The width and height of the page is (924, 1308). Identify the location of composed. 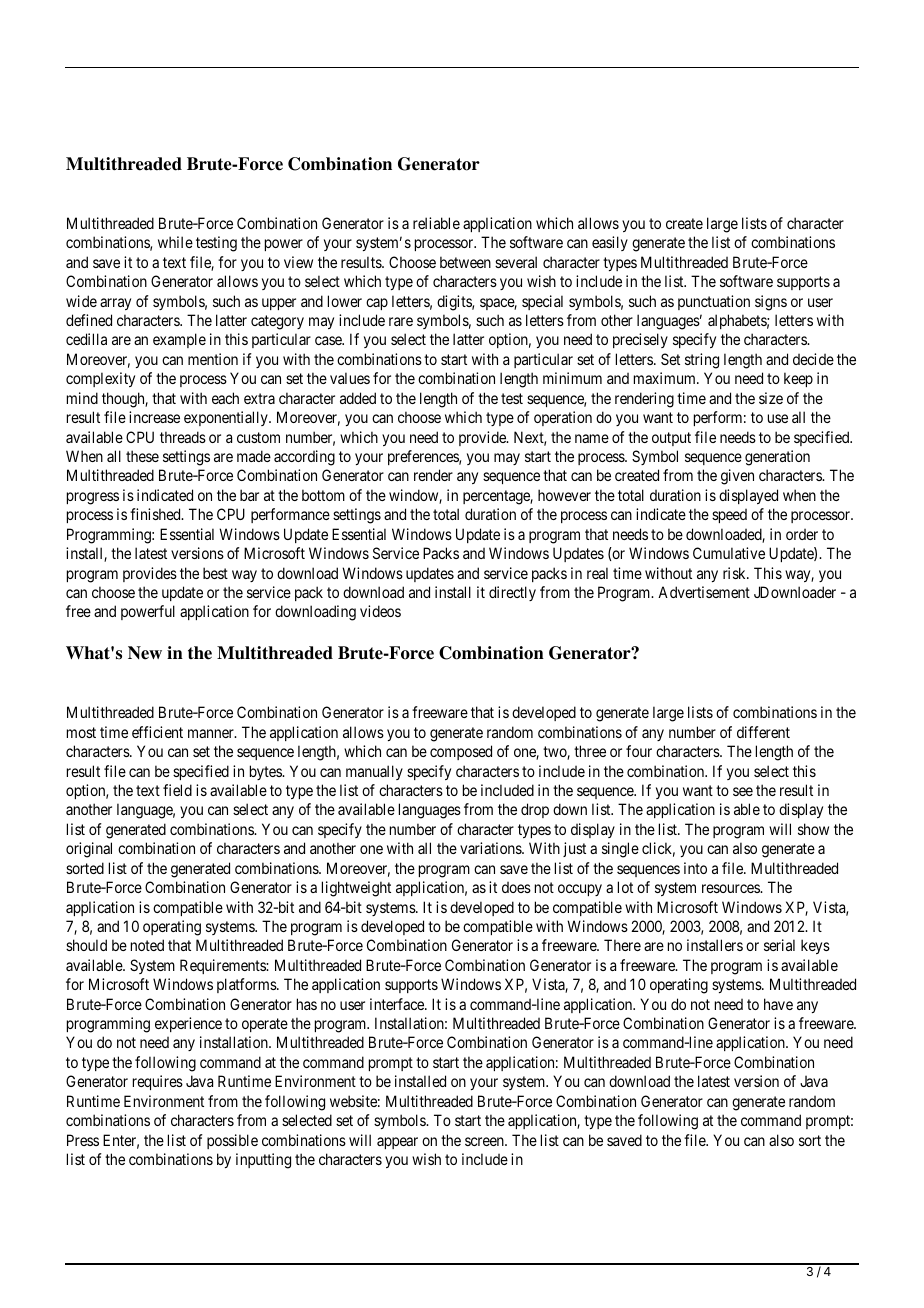
(461, 752).
